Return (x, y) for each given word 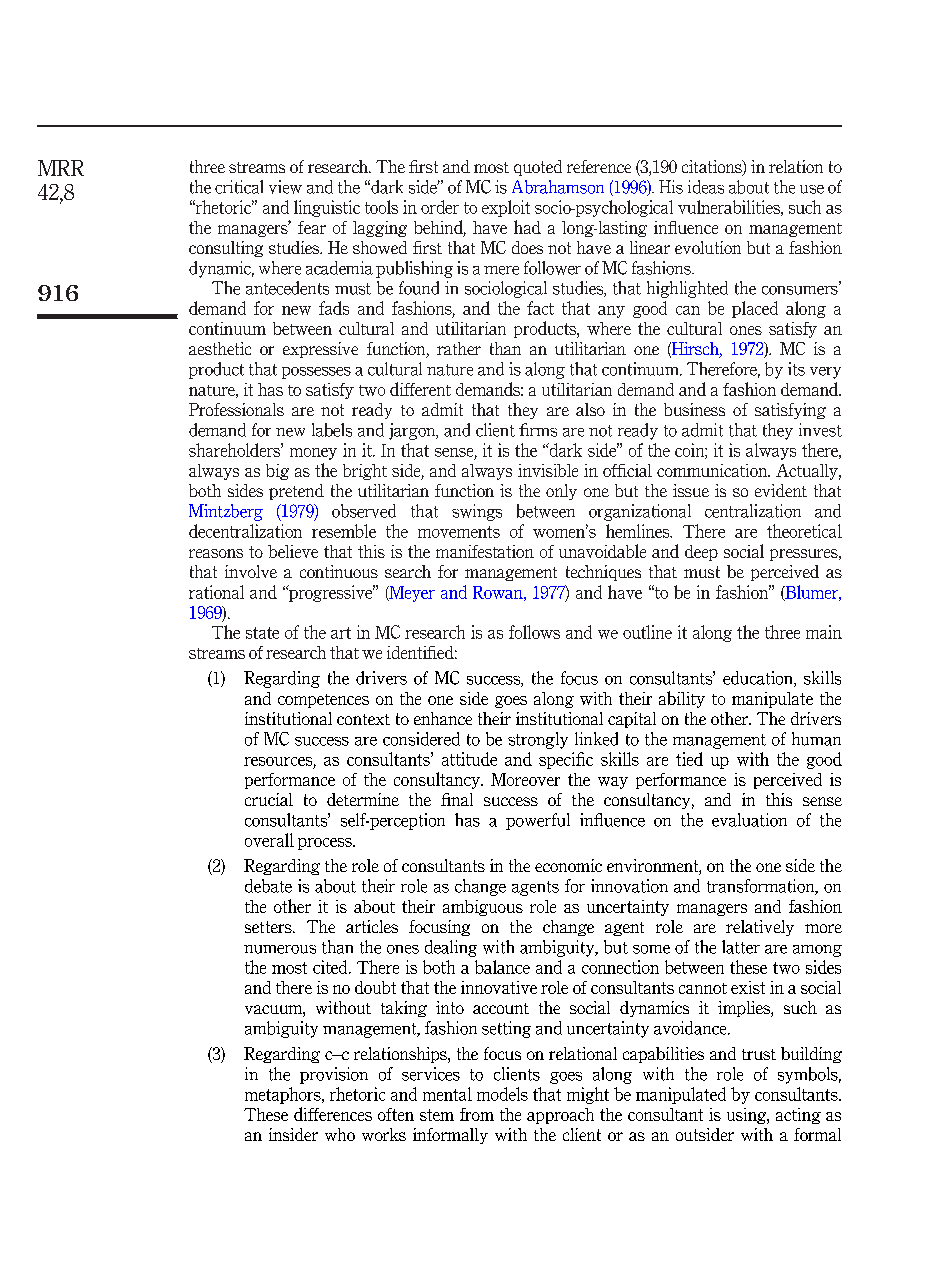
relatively (760, 928)
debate (268, 886)
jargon (413, 431)
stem (437, 1115)
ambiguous (483, 908)
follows (534, 632)
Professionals (236, 409)
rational (216, 592)
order (440, 207)
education (759, 679)
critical (239, 187)
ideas (706, 187)
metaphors (284, 1095)
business (694, 409)
